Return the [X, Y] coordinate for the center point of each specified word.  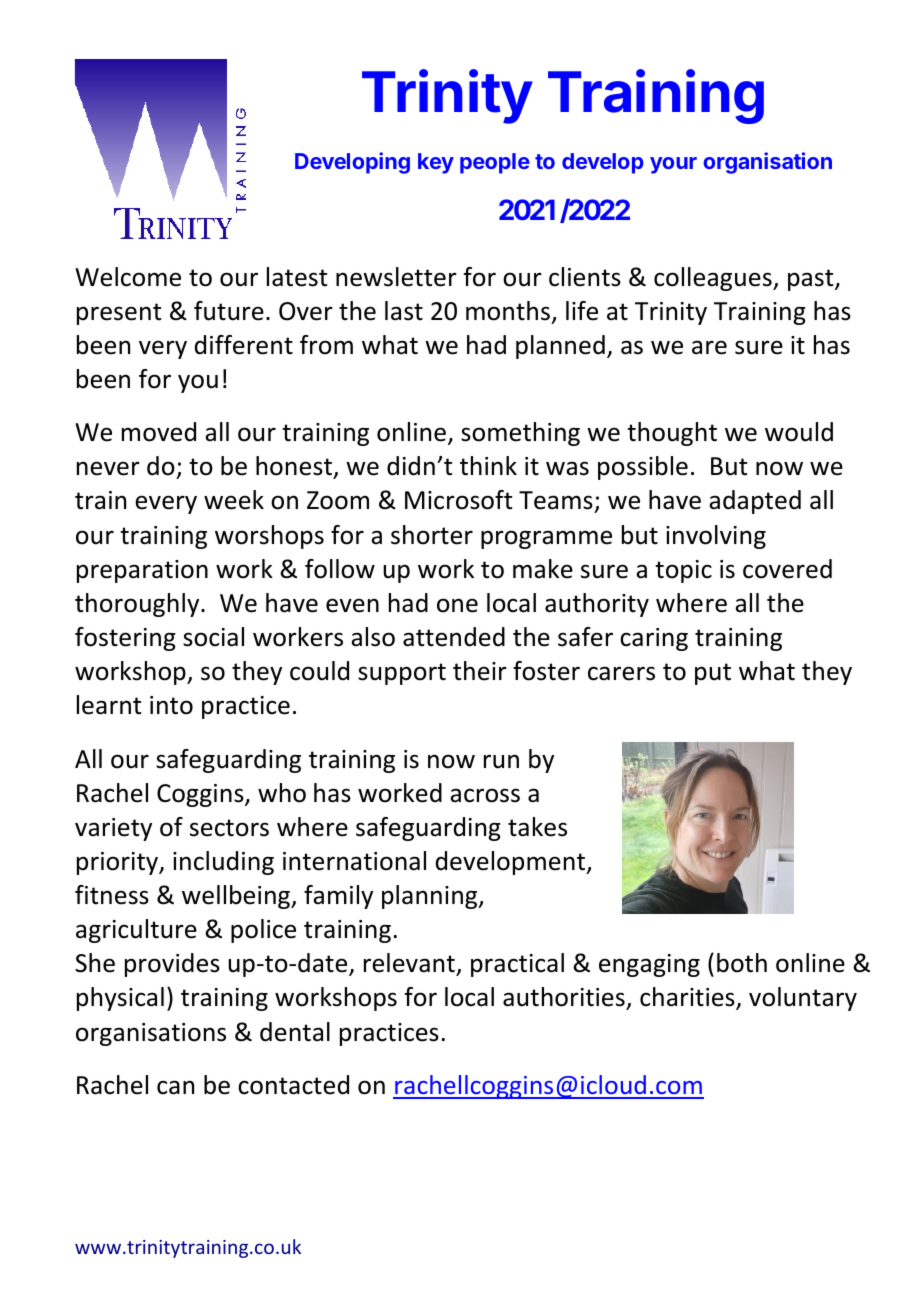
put [713, 674]
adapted [755, 502]
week [234, 500]
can [175, 1087]
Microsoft [458, 500]
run [501, 761]
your [673, 165]
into [171, 705]
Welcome [128, 277]
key [436, 163]
